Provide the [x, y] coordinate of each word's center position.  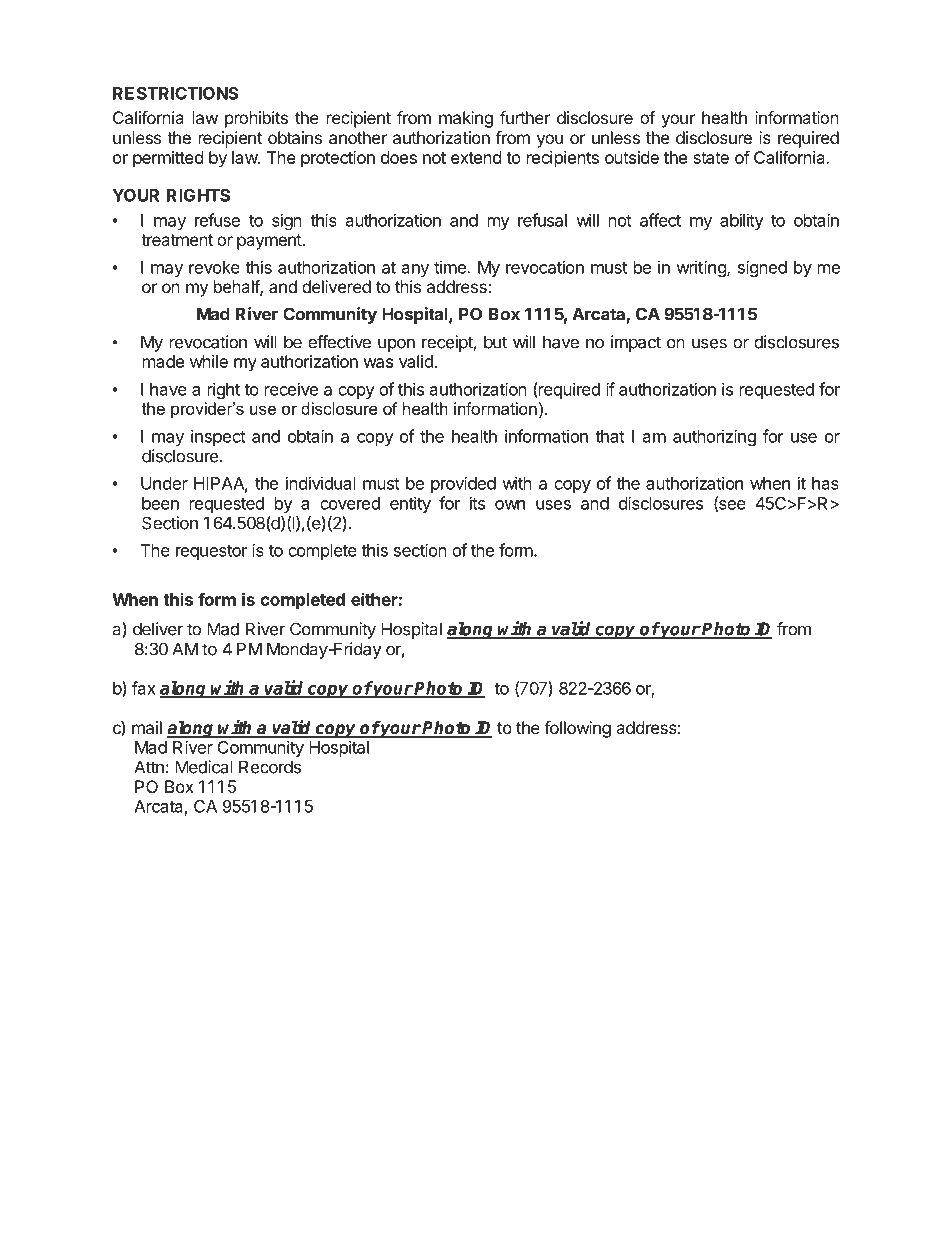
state [711, 158]
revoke [214, 267]
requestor [211, 552]
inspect [218, 437]
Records [270, 767]
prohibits [256, 119]
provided [463, 484]
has [825, 483]
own [510, 505]
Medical [204, 767]
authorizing [714, 437]
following [577, 729]
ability [742, 221]
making [466, 119]
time [450, 267]
